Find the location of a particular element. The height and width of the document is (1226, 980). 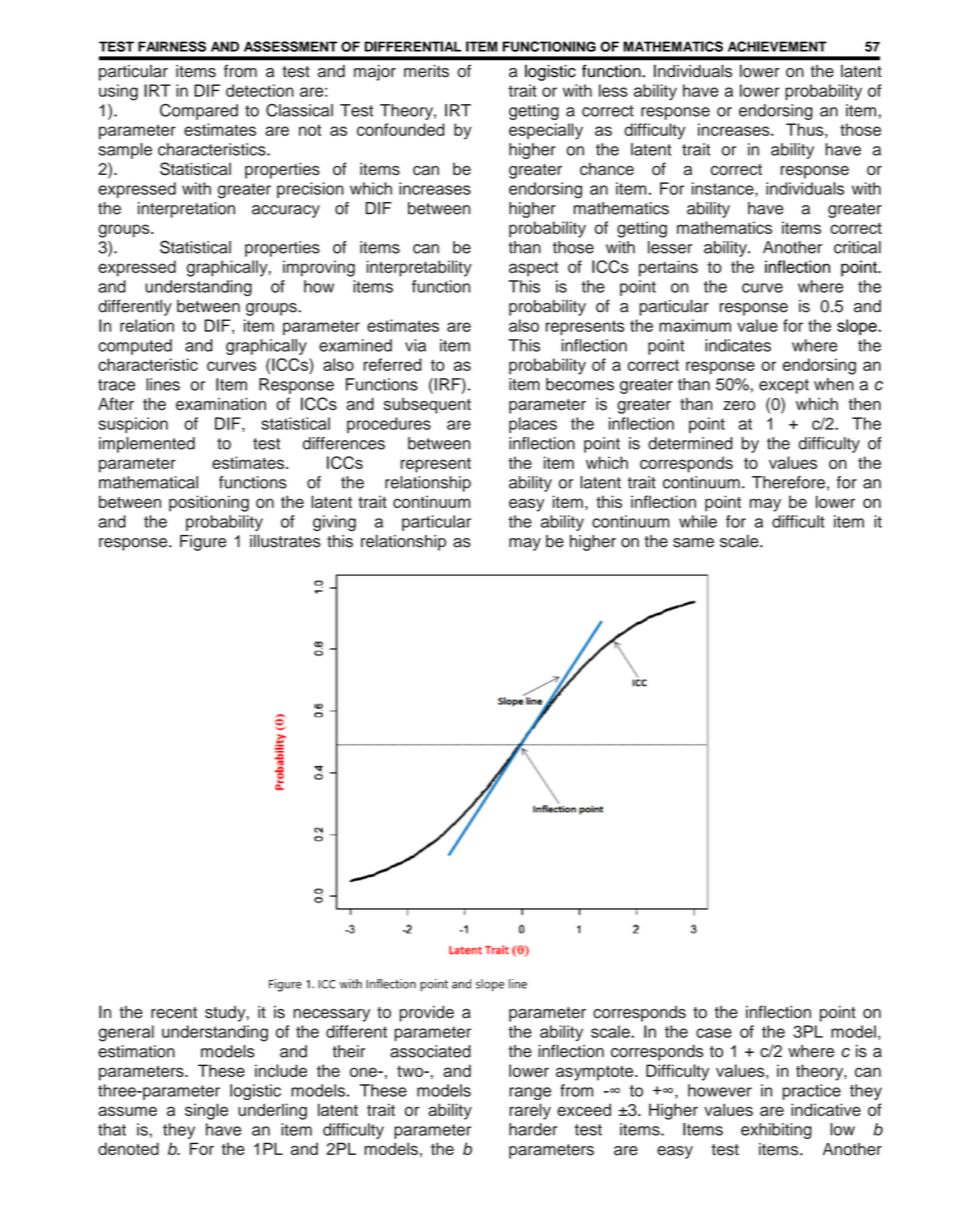

ACHIEVEMENT is located at coordinates (777, 46).
